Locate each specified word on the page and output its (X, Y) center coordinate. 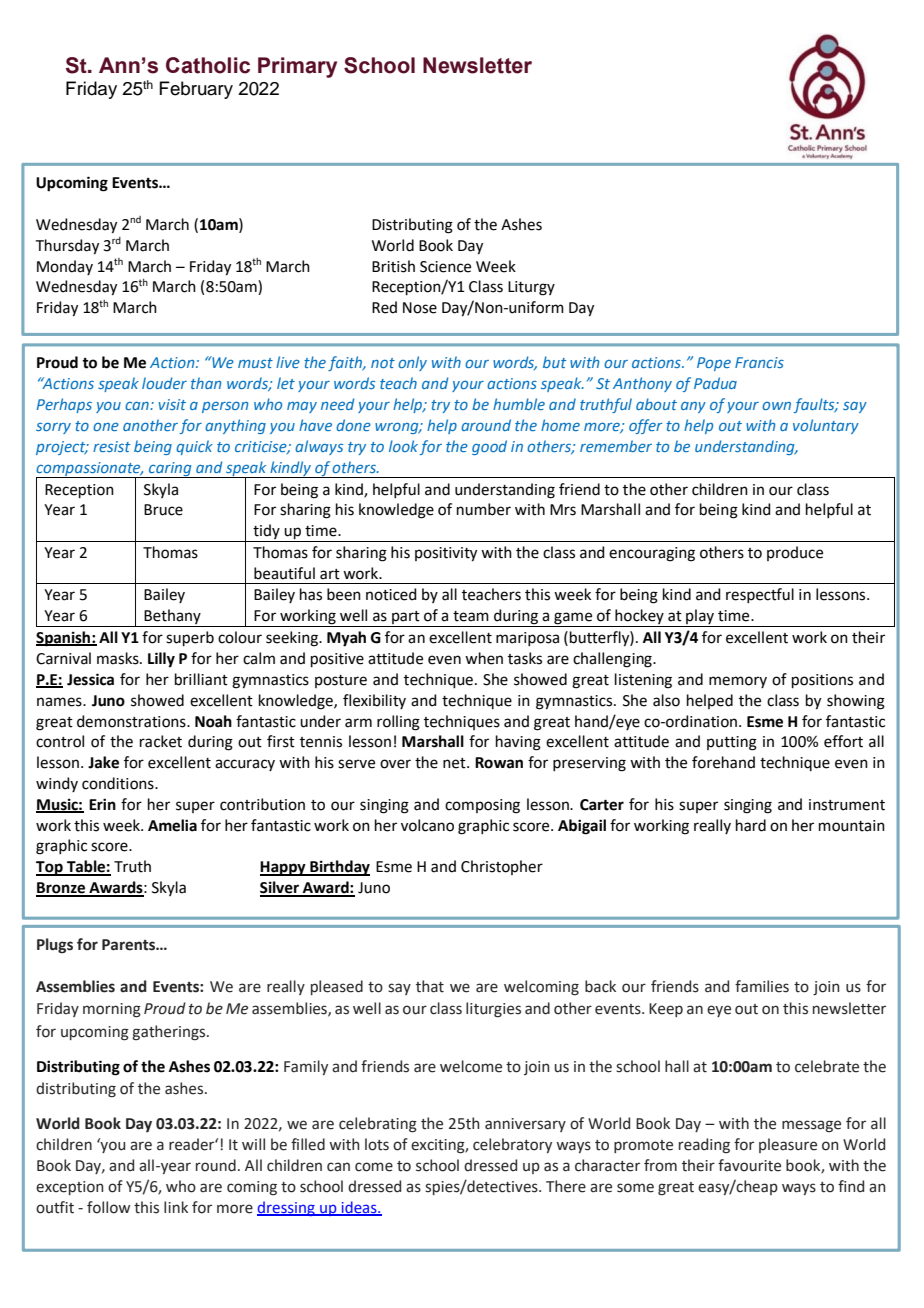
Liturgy (531, 288)
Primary (297, 67)
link (176, 1207)
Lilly (161, 660)
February (196, 90)
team (471, 616)
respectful (760, 595)
